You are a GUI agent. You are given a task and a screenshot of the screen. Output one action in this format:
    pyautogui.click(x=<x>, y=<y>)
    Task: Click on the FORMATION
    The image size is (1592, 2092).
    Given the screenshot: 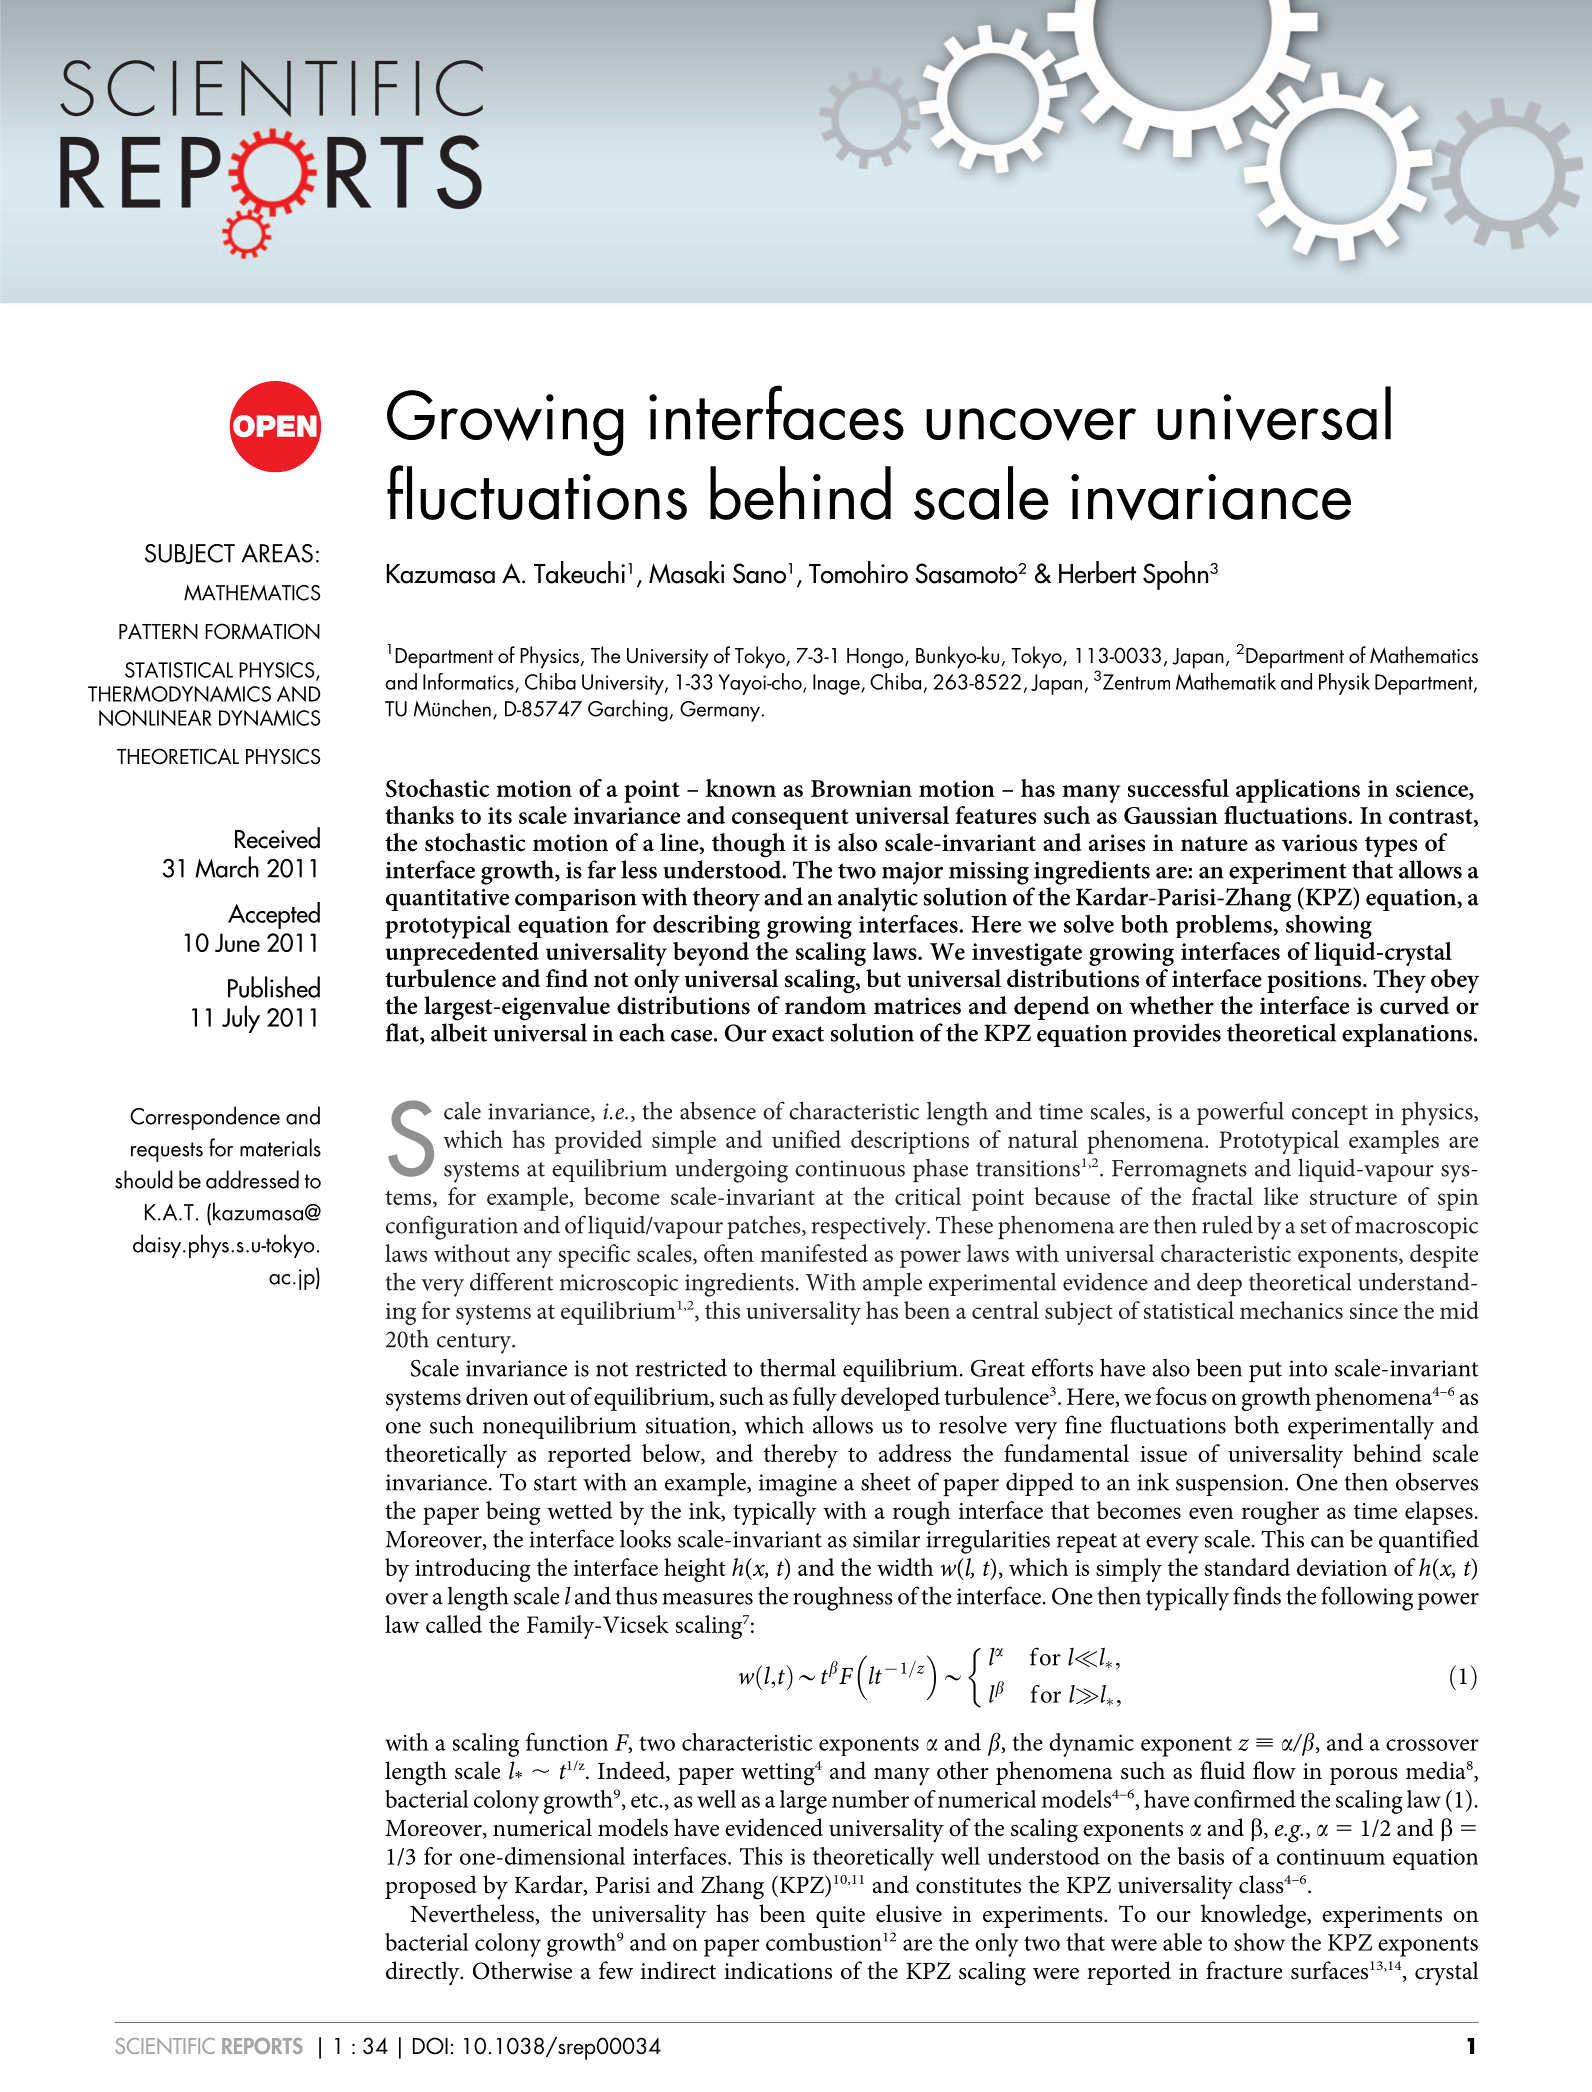 What is the action you would take?
    pyautogui.click(x=262, y=631)
